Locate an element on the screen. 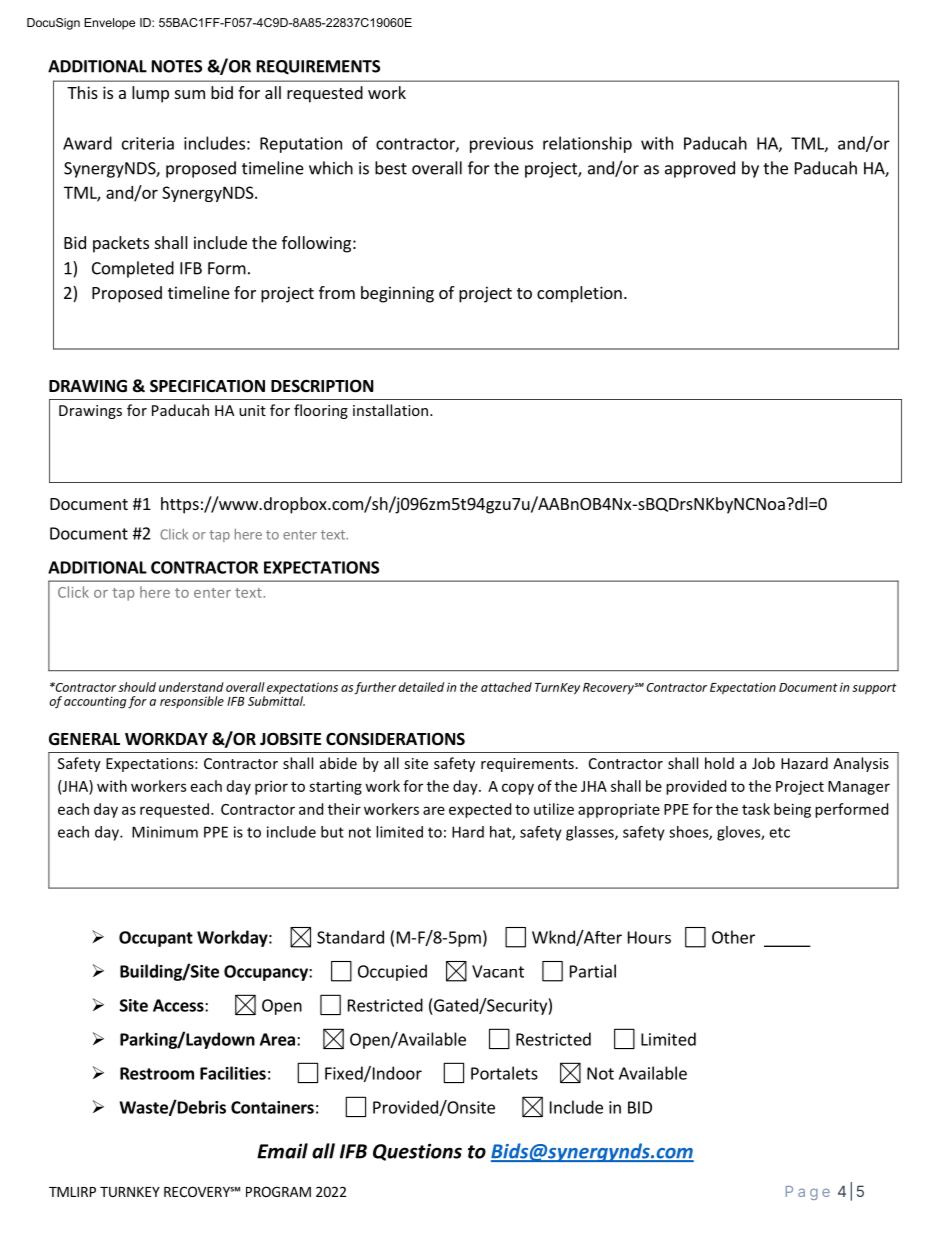  support is located at coordinates (874, 688).
